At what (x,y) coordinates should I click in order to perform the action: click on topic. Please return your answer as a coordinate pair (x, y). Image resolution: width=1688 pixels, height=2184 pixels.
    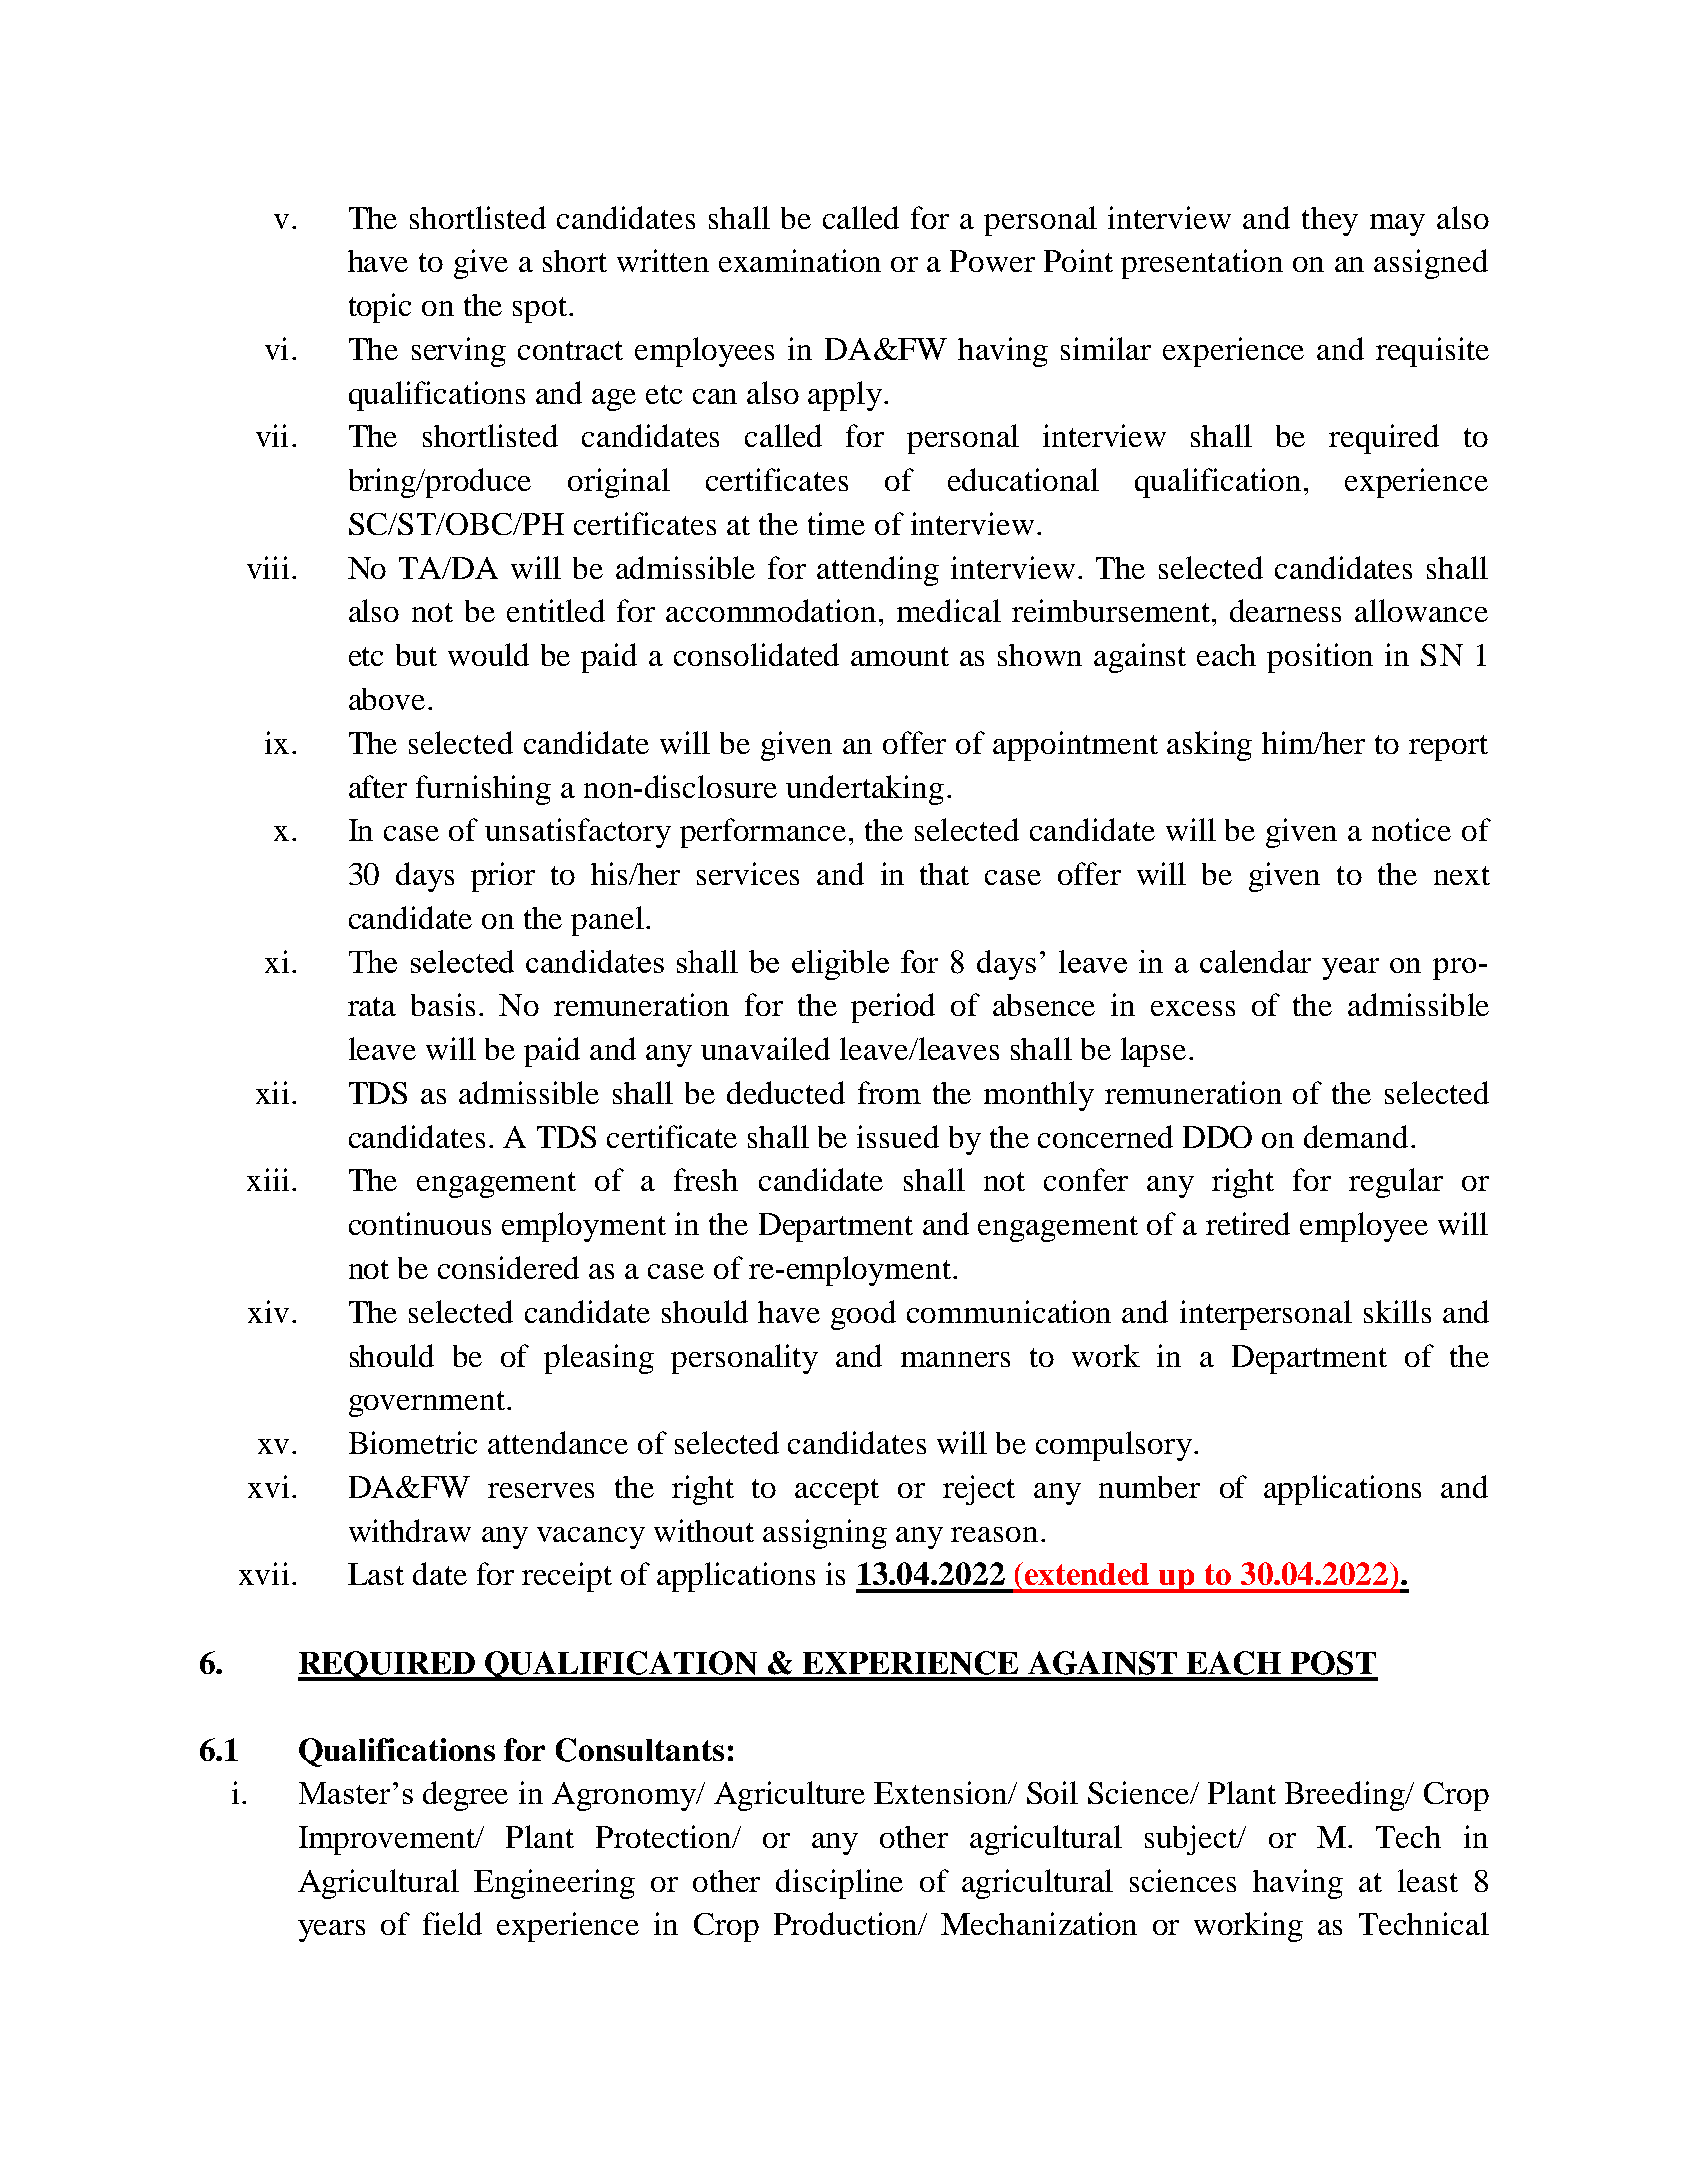
    Looking at the image, I should click on (380, 308).
